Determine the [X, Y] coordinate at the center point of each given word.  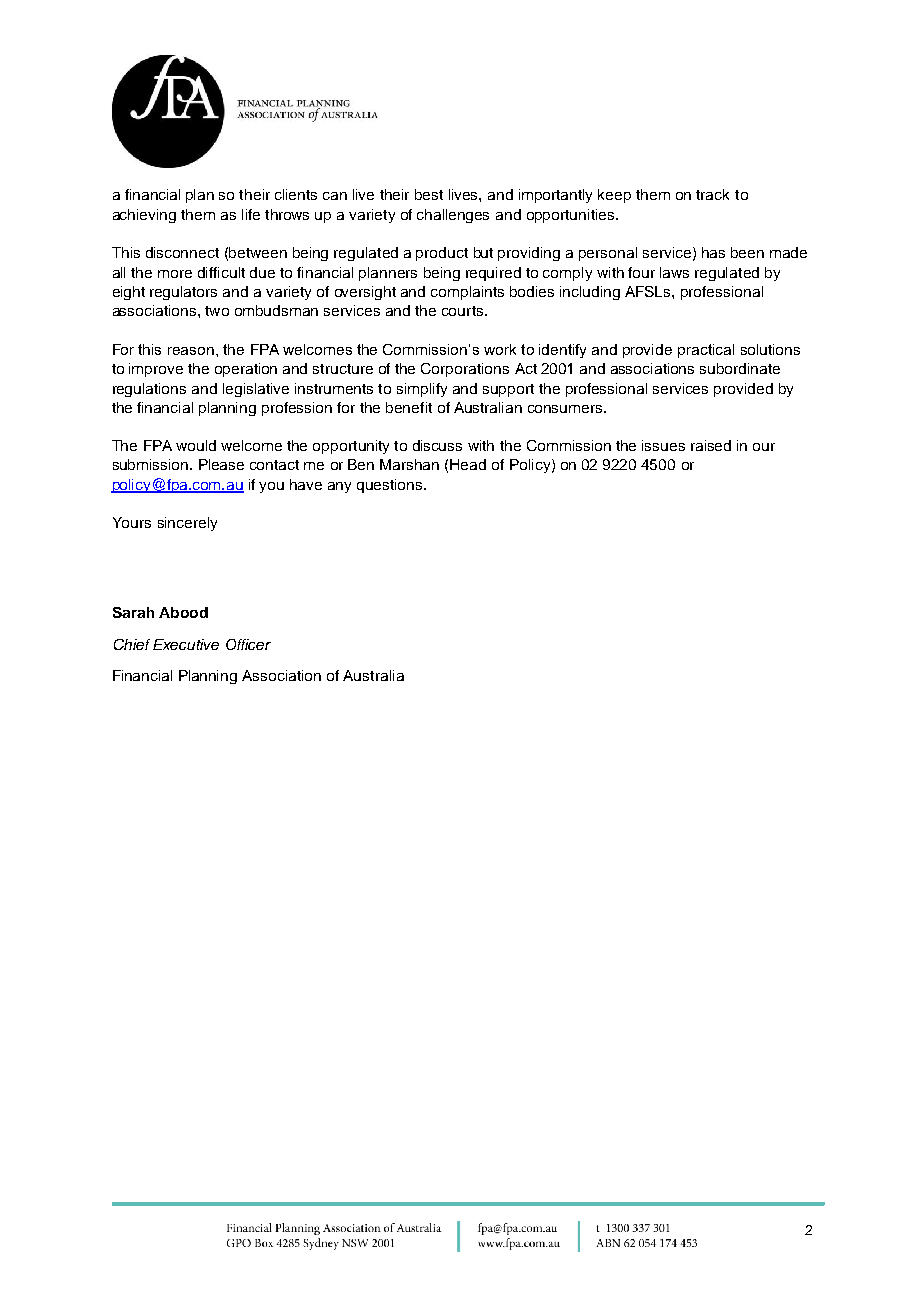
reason [192, 351]
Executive [186, 644]
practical [706, 351]
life [251, 214]
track [712, 194]
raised [711, 445]
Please [221, 464]
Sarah [133, 612]
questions [391, 486]
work [500, 349]
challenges [453, 216]
